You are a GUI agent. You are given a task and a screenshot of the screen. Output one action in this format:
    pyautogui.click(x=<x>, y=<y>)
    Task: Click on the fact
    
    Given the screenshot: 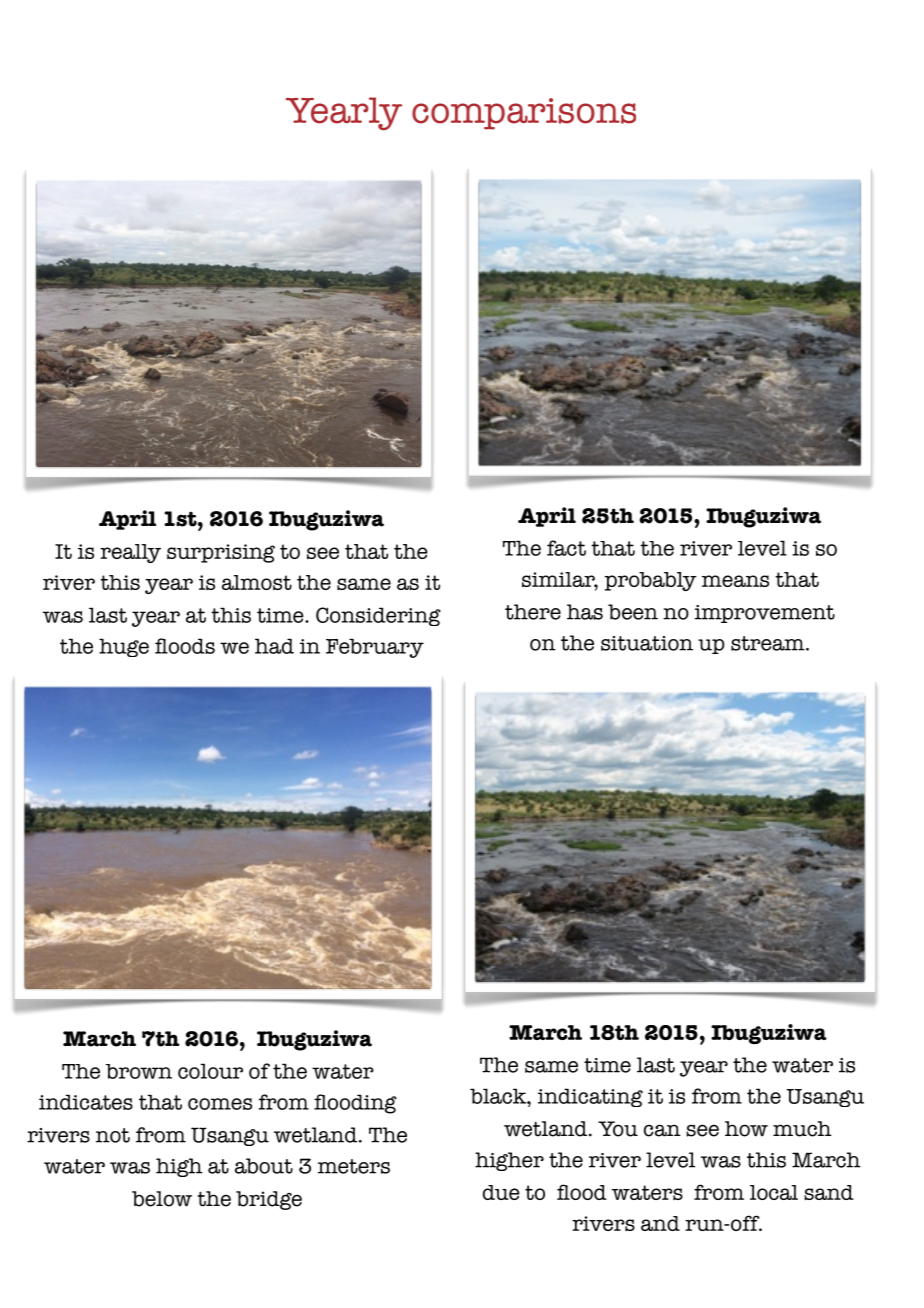 What is the action you would take?
    pyautogui.click(x=566, y=548)
